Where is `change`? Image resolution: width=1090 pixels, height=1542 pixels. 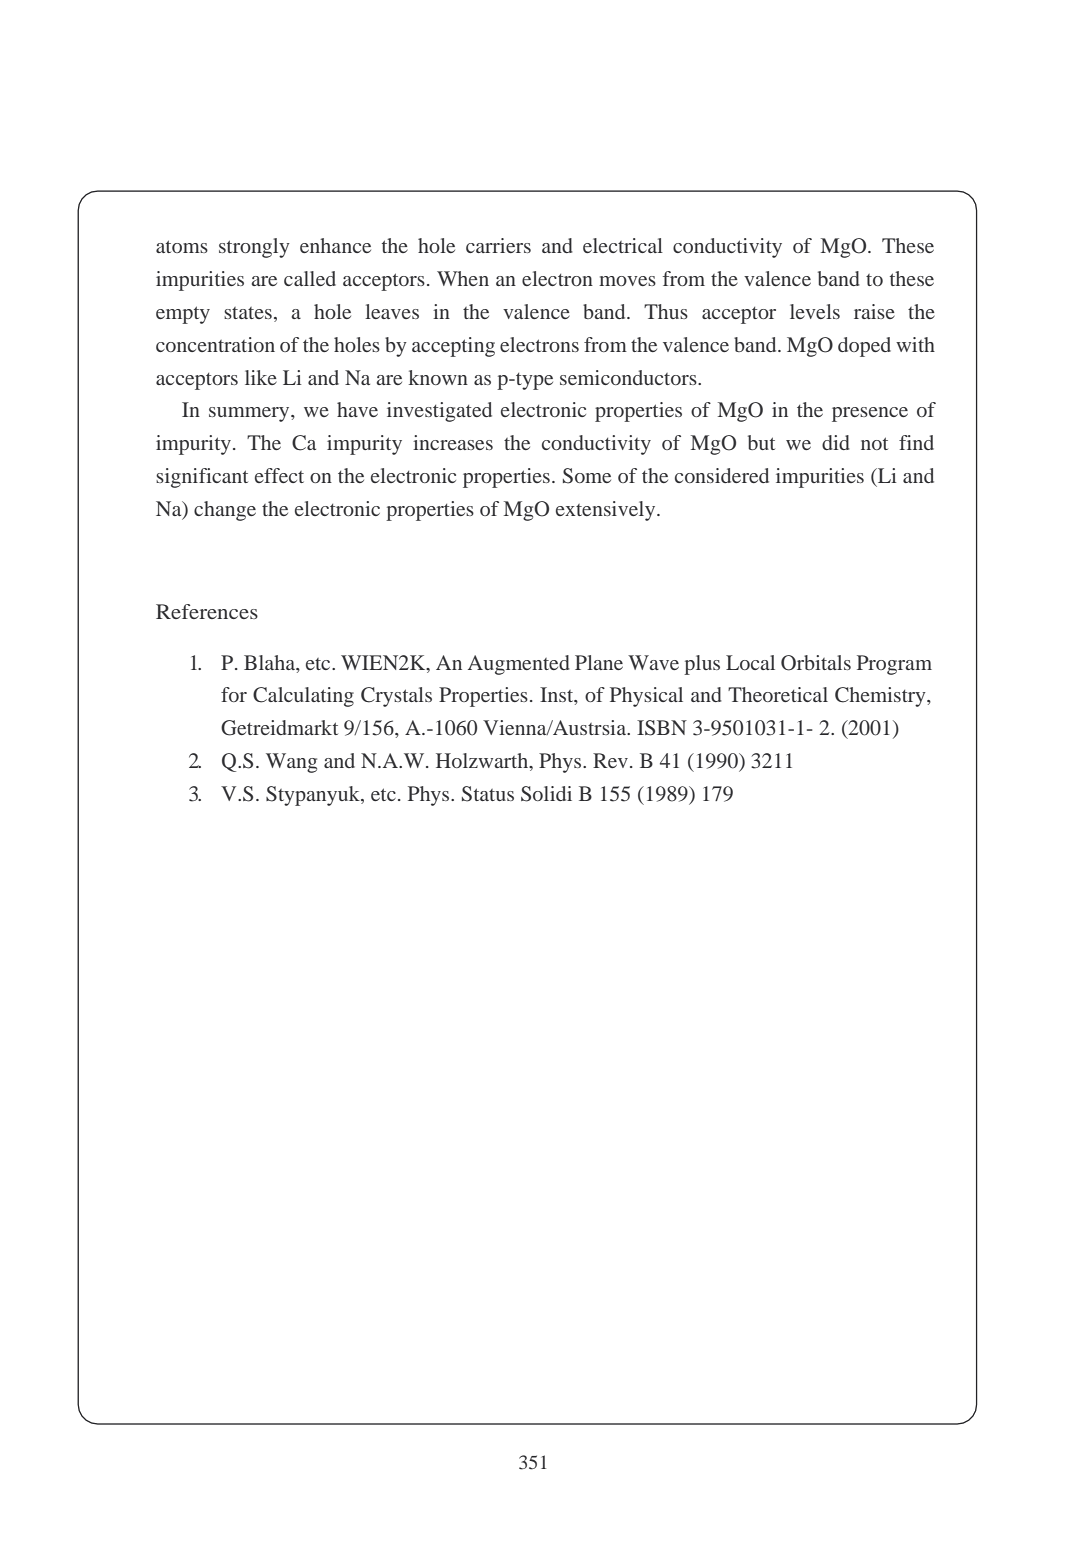 change is located at coordinates (225, 511).
